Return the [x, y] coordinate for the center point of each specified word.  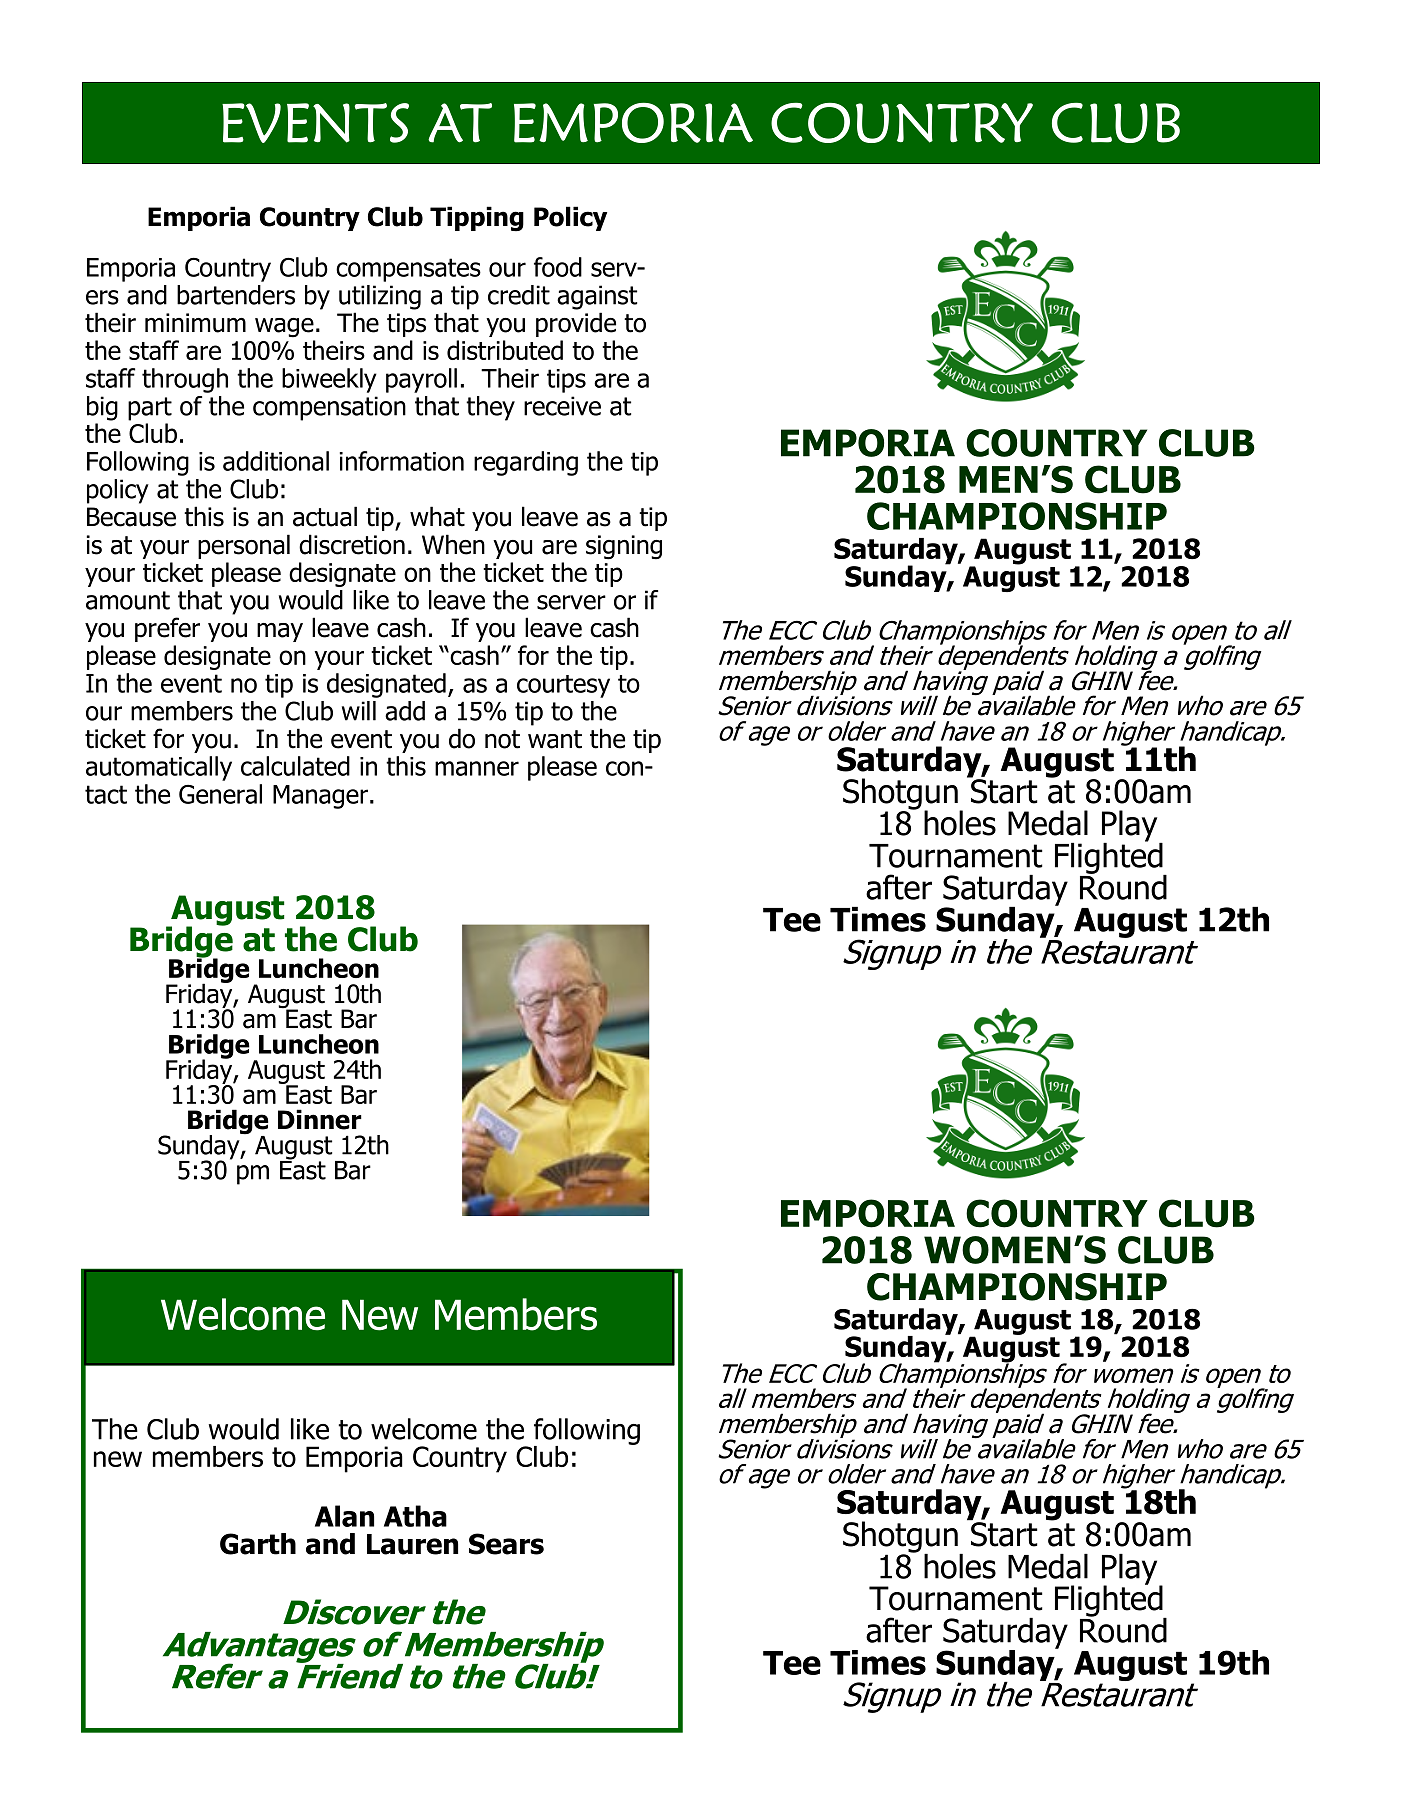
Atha [415, 1516]
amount [128, 600]
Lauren [412, 1544]
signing [624, 547]
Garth [258, 1544]
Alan [344, 1516]
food [558, 267]
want [555, 739]
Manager [320, 797]
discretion [352, 544]
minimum [195, 323]
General [220, 794]
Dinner [320, 1119]
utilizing [380, 297]
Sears [506, 1544]
